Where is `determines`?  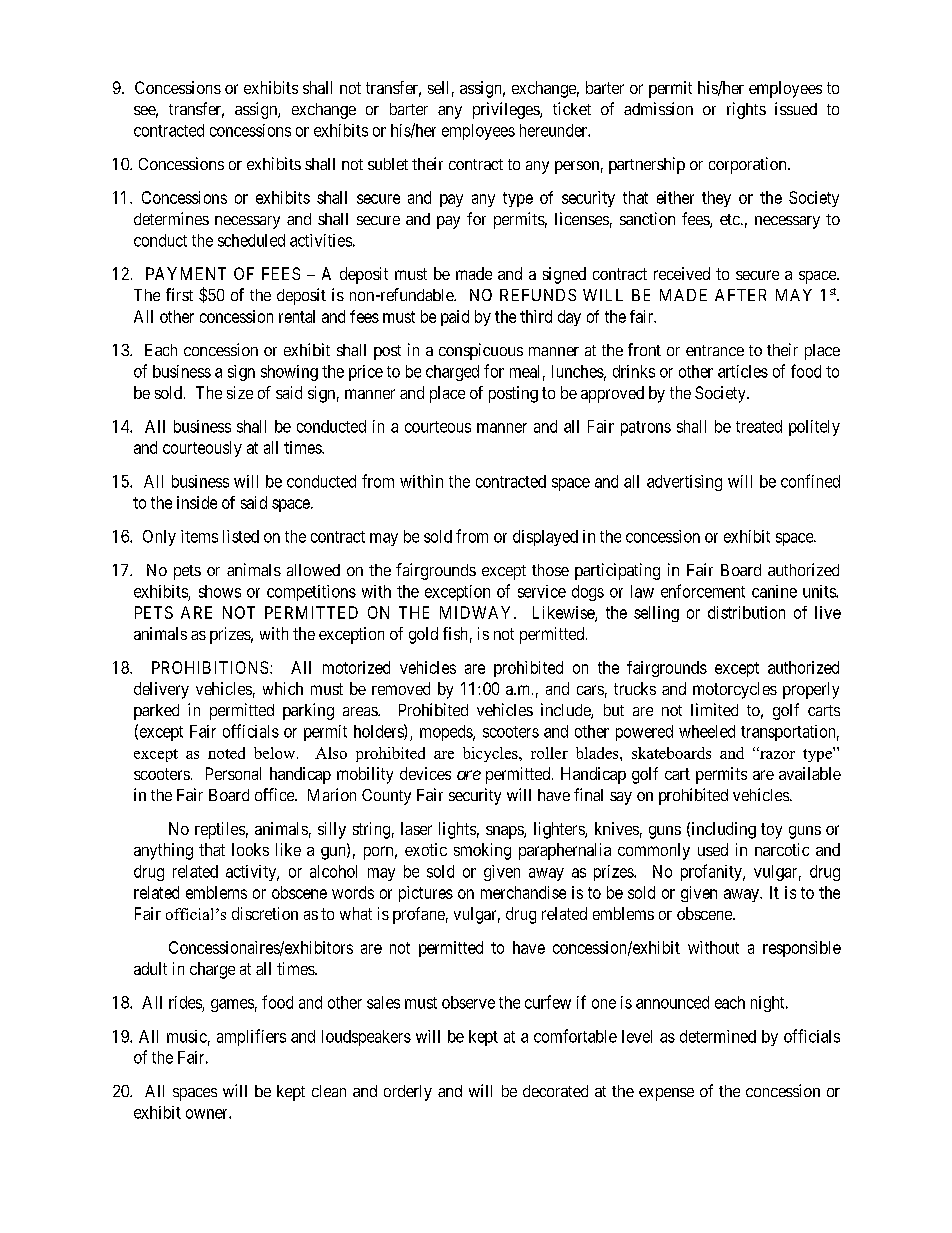 determines is located at coordinates (171, 218).
